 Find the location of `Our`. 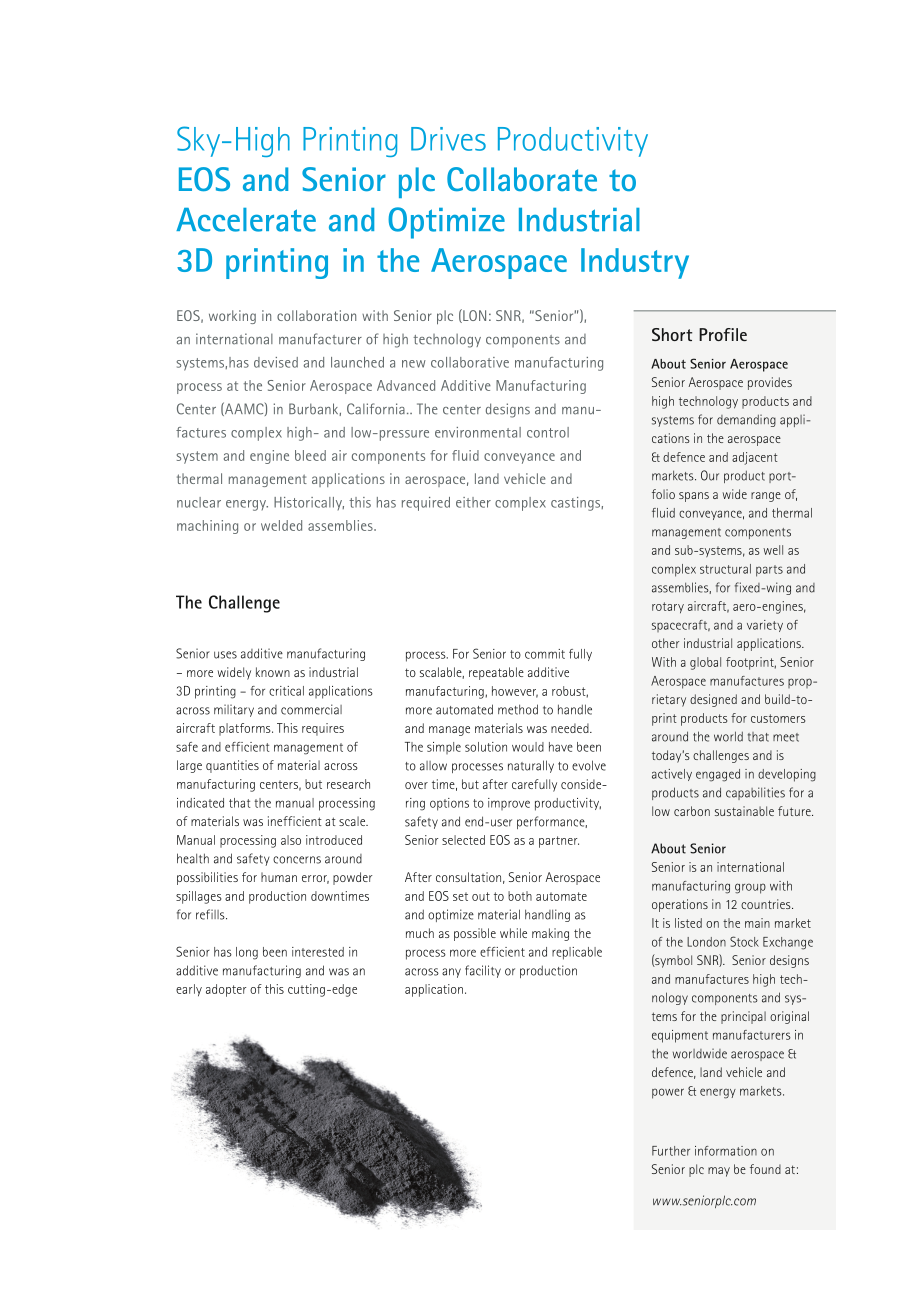

Our is located at coordinates (710, 475).
